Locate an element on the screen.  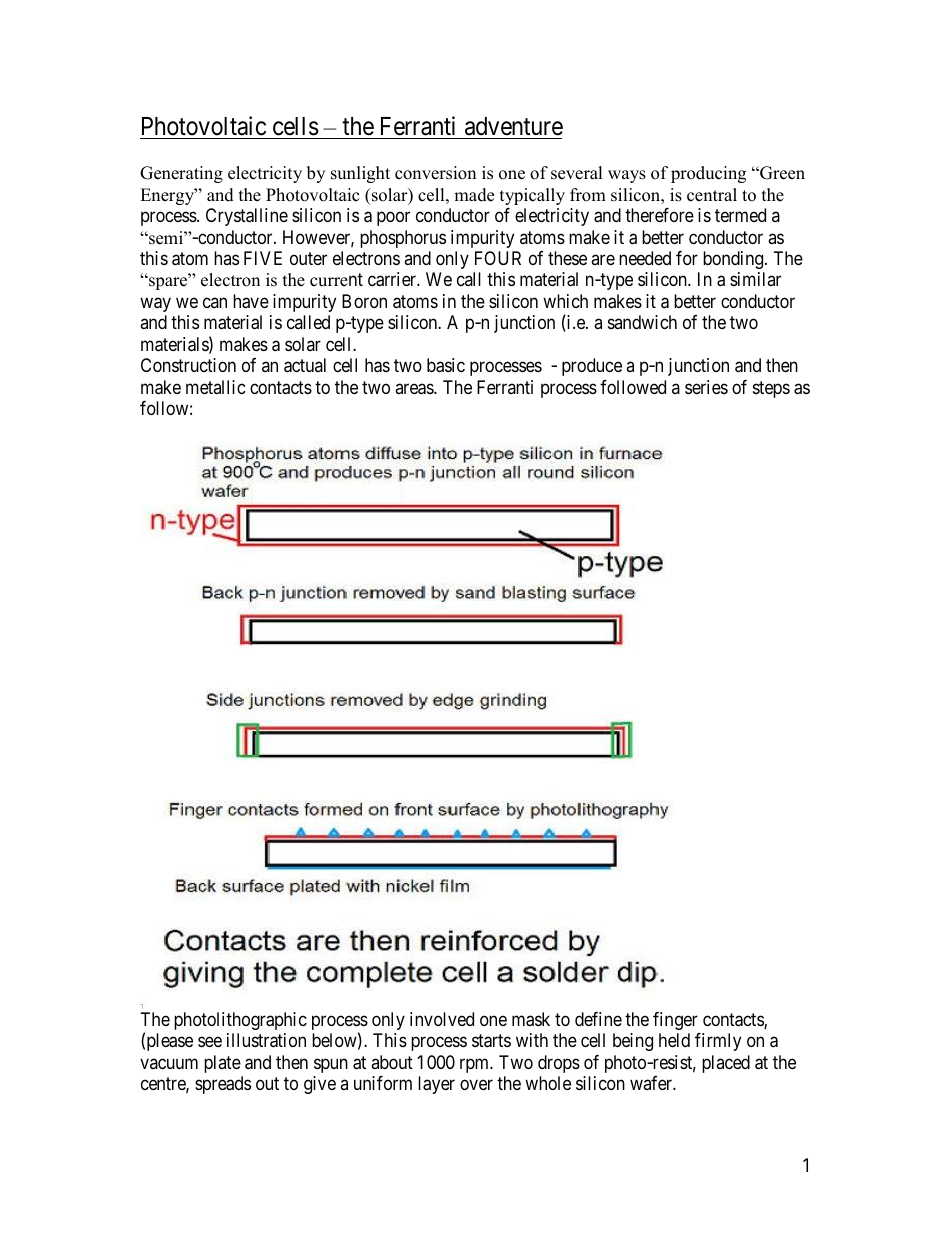
producing is located at coordinates (708, 174).
